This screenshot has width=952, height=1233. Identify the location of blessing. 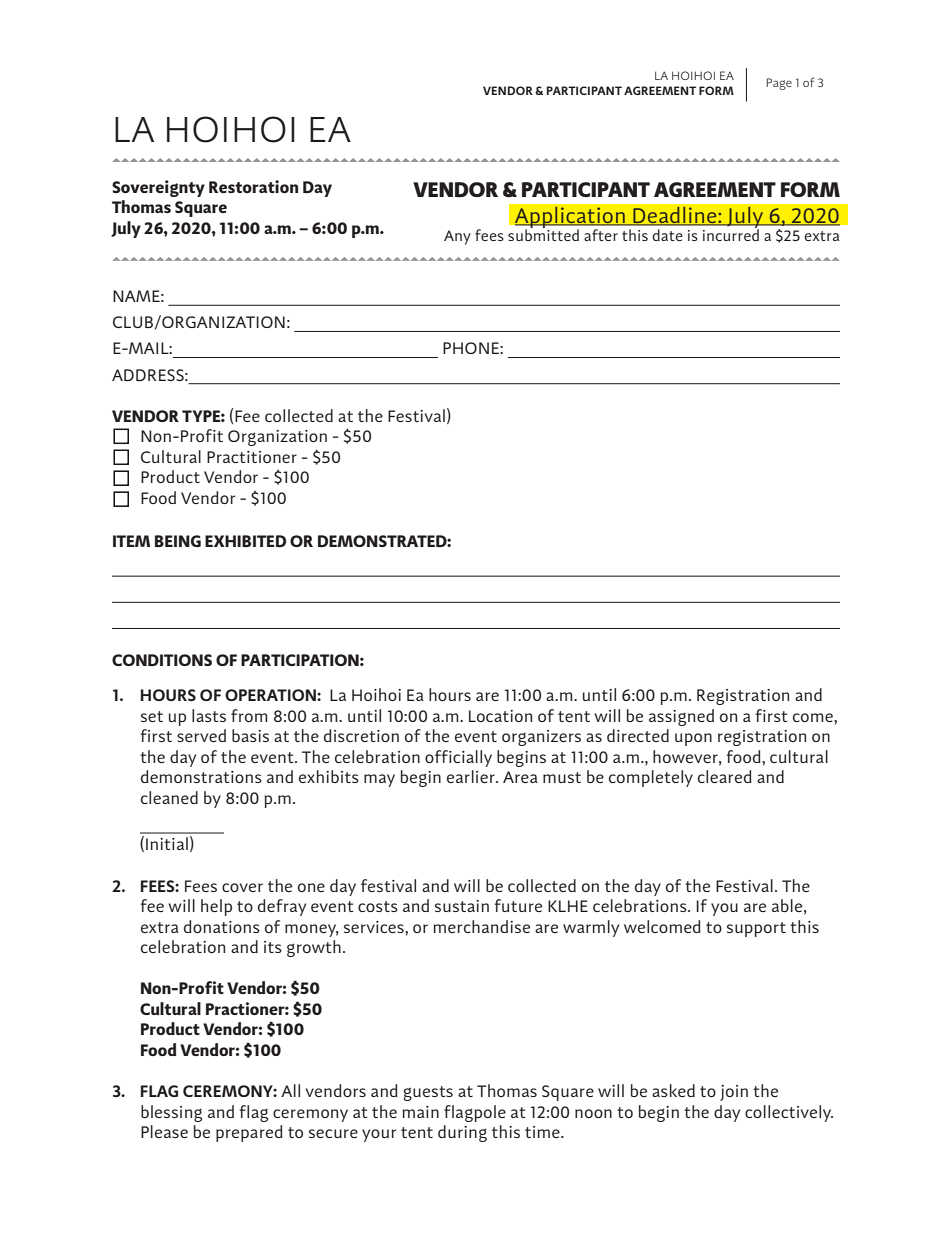
(171, 1113).
